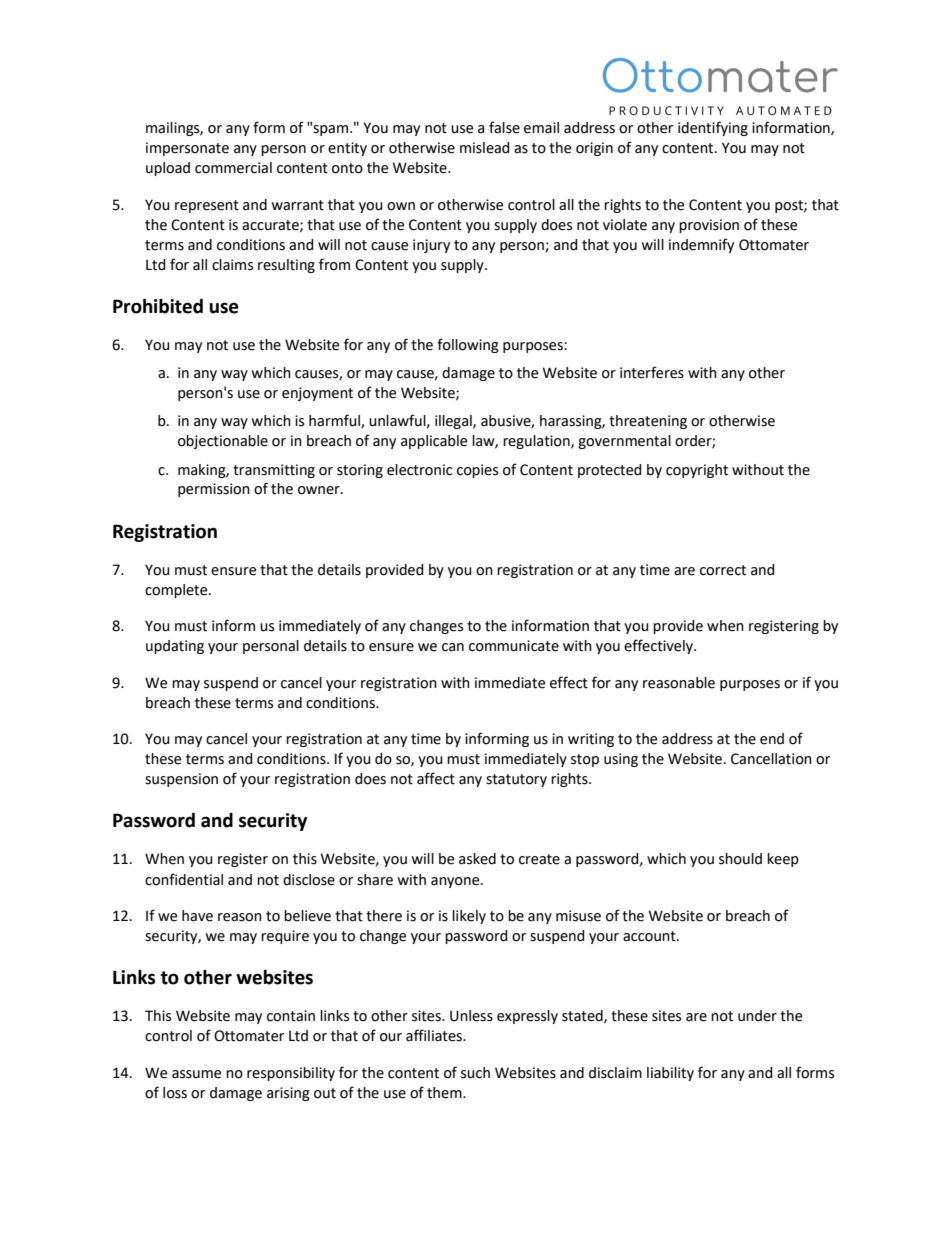  Describe the element at coordinates (621, 760) in the document. I see `using` at that location.
